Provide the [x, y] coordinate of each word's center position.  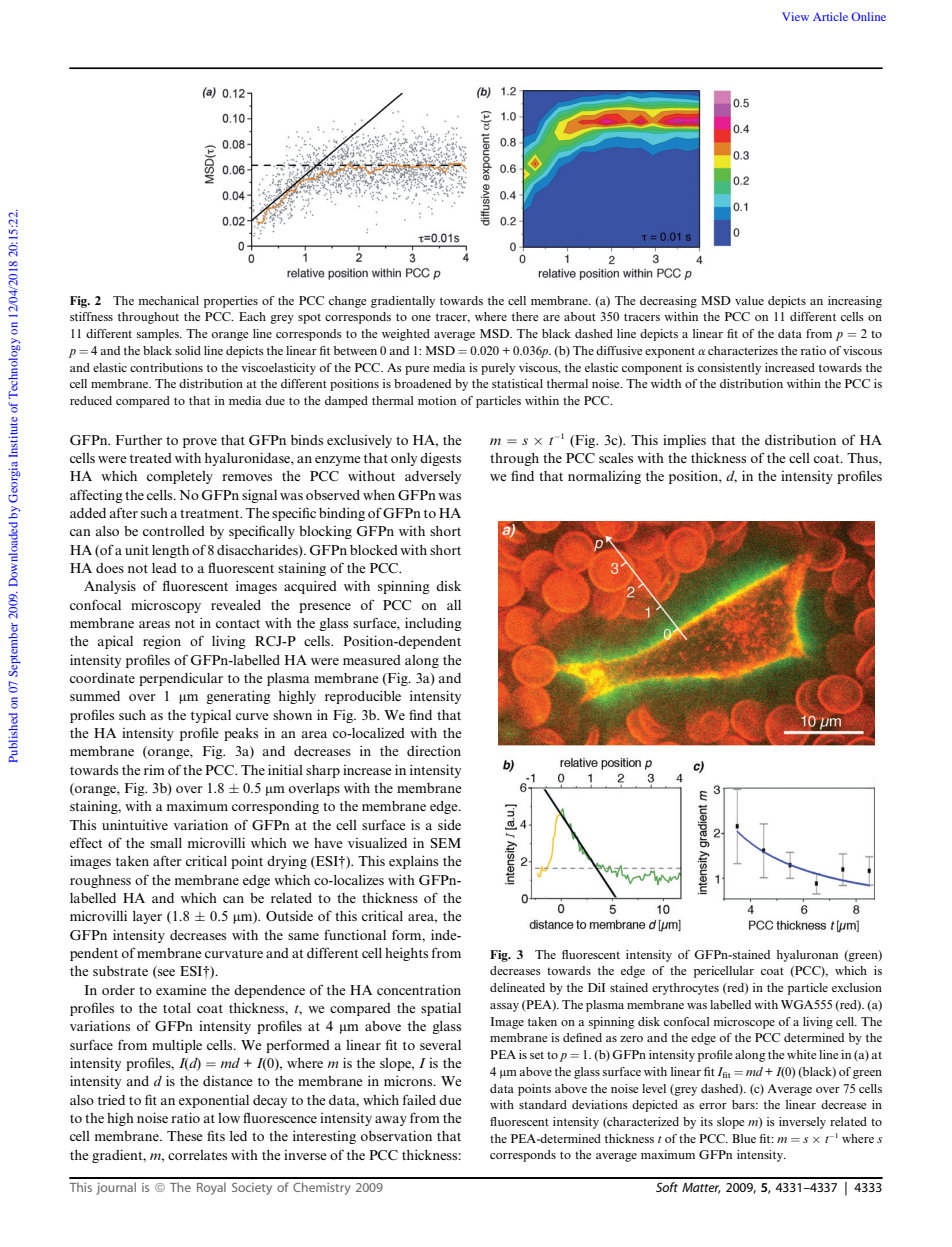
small [166, 843]
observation [396, 1135]
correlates [197, 1155]
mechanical [168, 300]
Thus [863, 458]
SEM [445, 843]
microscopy [166, 606]
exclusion [857, 987]
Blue [744, 1138]
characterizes [743, 350]
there [525, 316]
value [749, 300]
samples [159, 335]
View [795, 16]
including [433, 624]
